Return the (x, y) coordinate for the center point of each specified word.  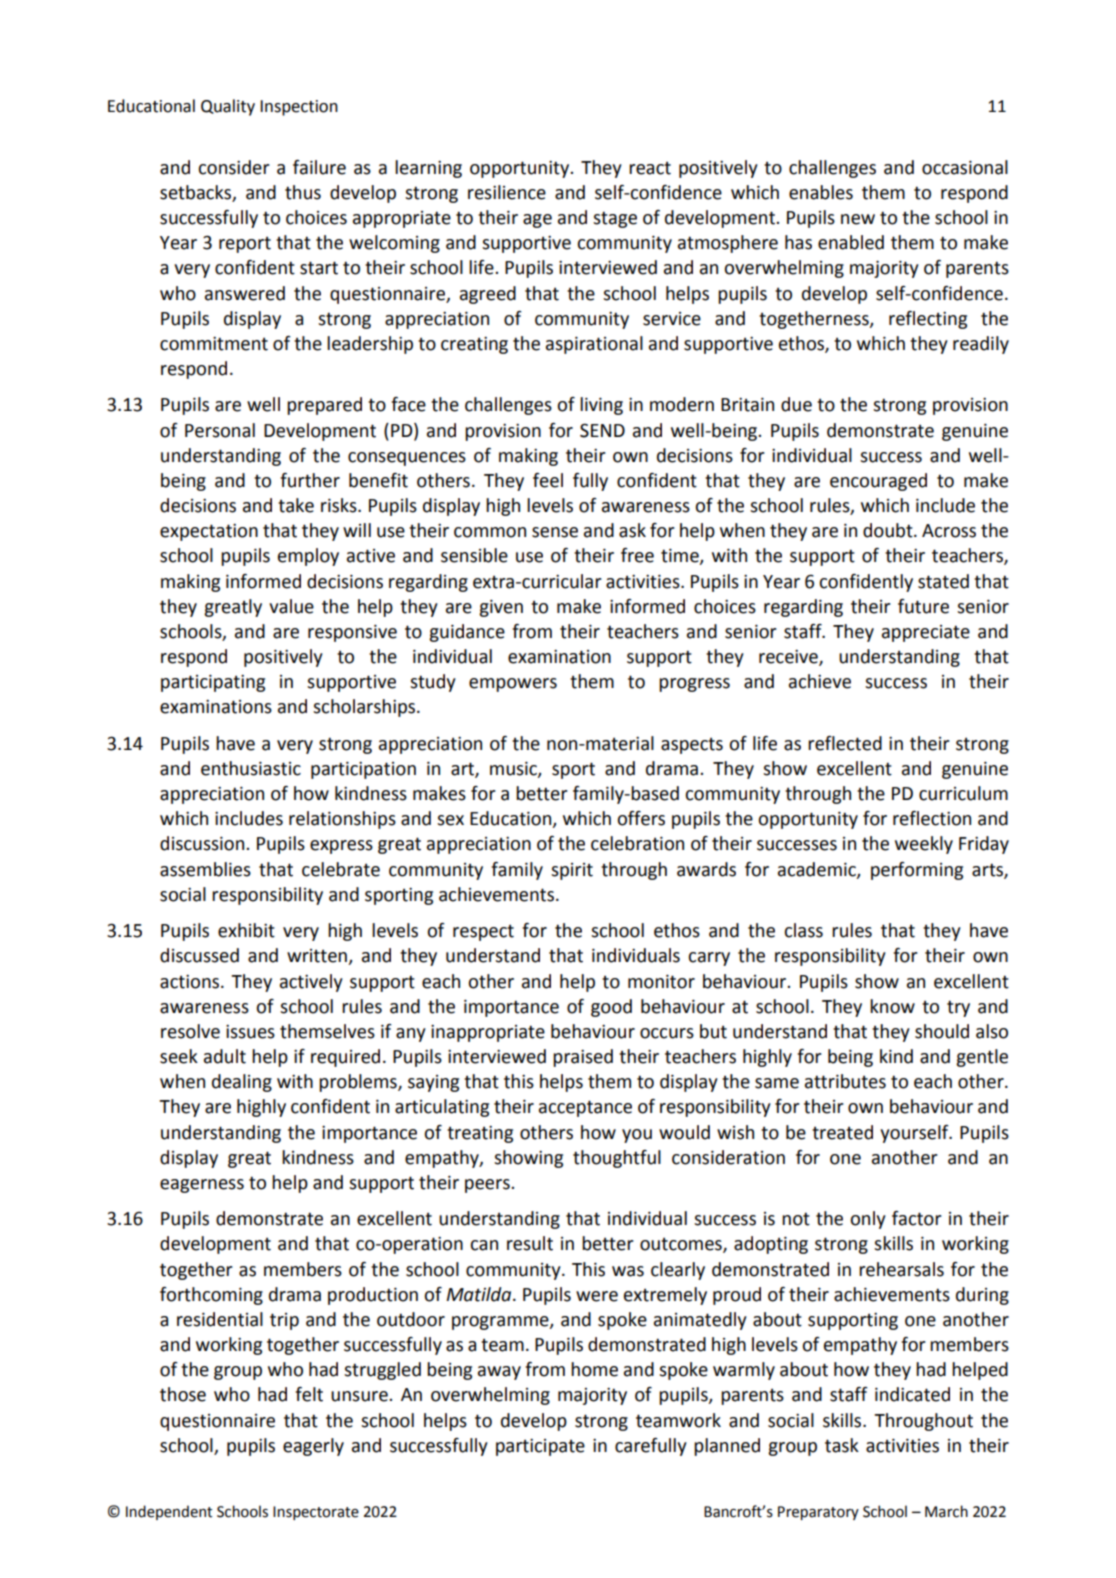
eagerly (313, 1447)
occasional (965, 167)
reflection (932, 818)
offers (641, 818)
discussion (203, 843)
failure (319, 167)
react (650, 168)
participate (540, 1447)
